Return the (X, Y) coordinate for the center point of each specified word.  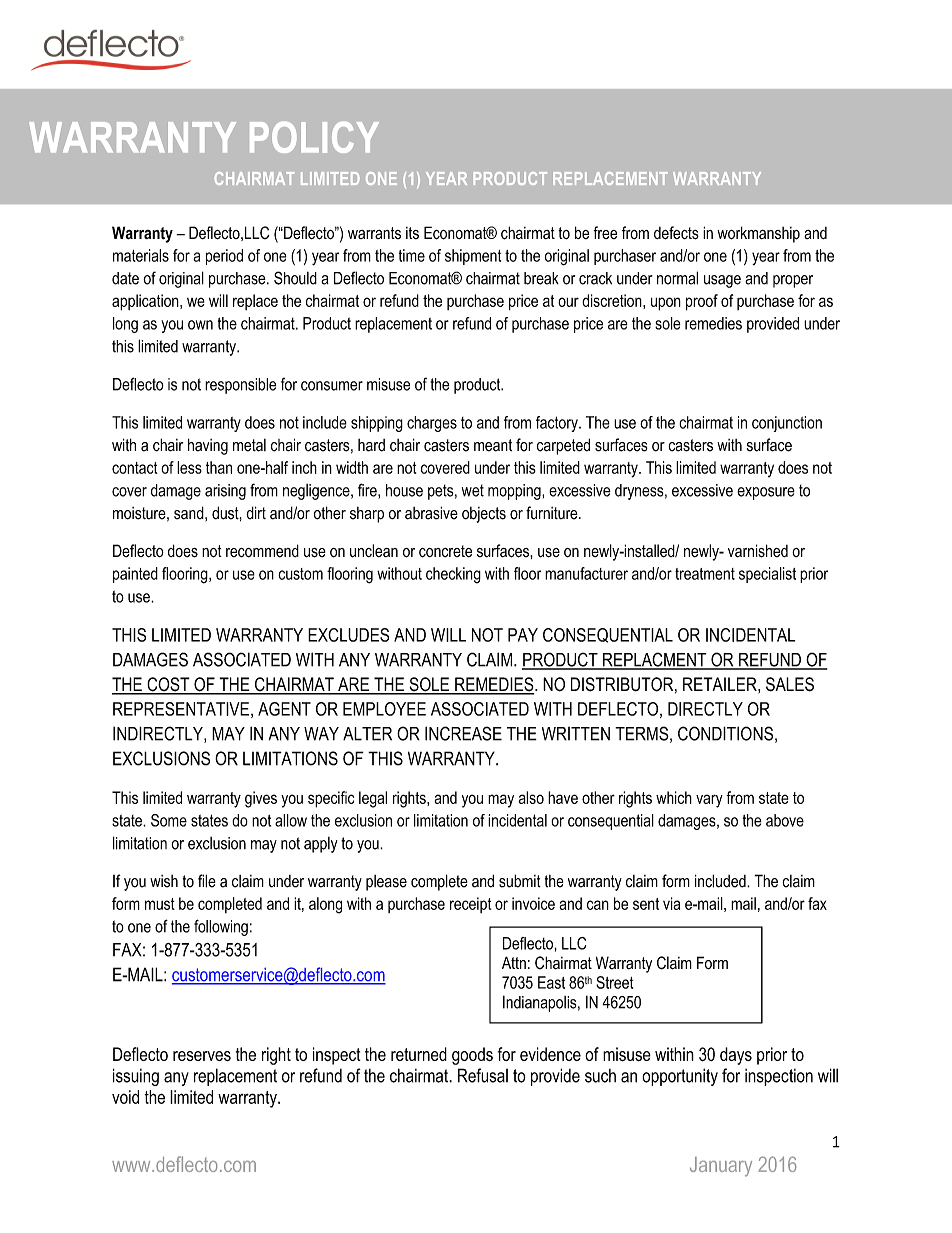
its (412, 233)
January (721, 1167)
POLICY (314, 137)
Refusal (483, 1075)
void (125, 1097)
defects (676, 233)
